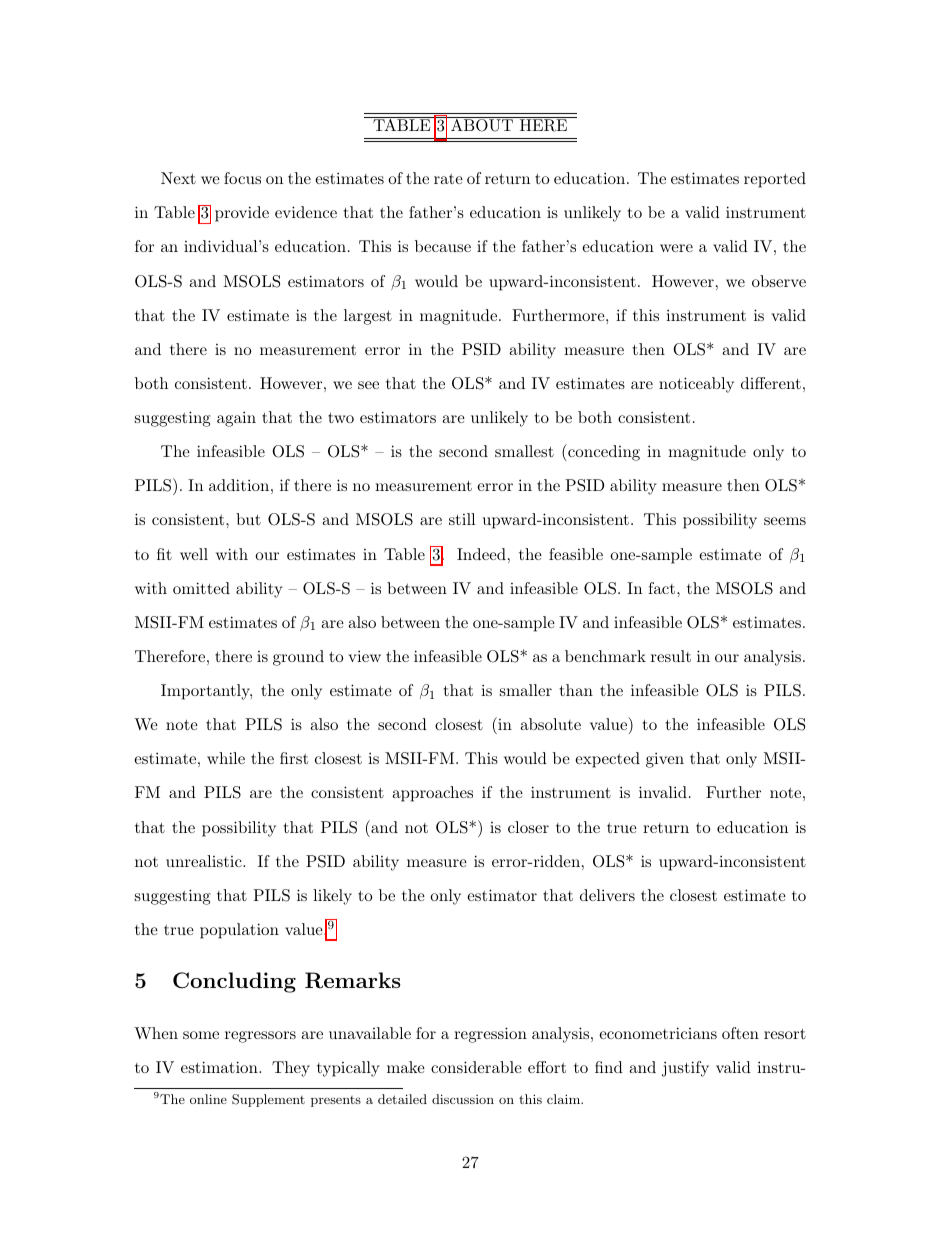 This image has height=1233, width=952. Describe the element at coordinates (528, 827) in the image. I see `closer` at that location.
